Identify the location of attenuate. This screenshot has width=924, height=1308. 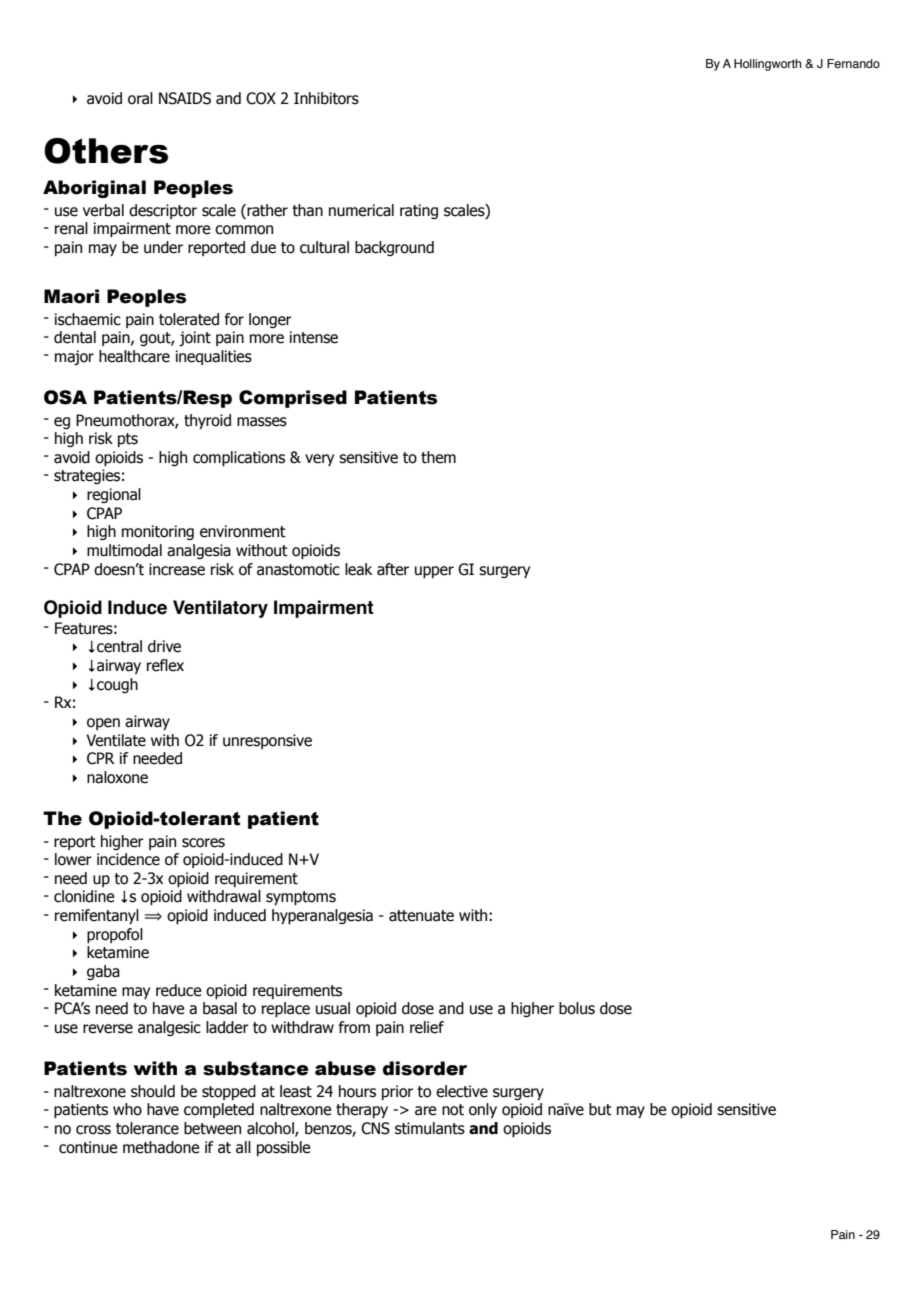
(421, 916).
